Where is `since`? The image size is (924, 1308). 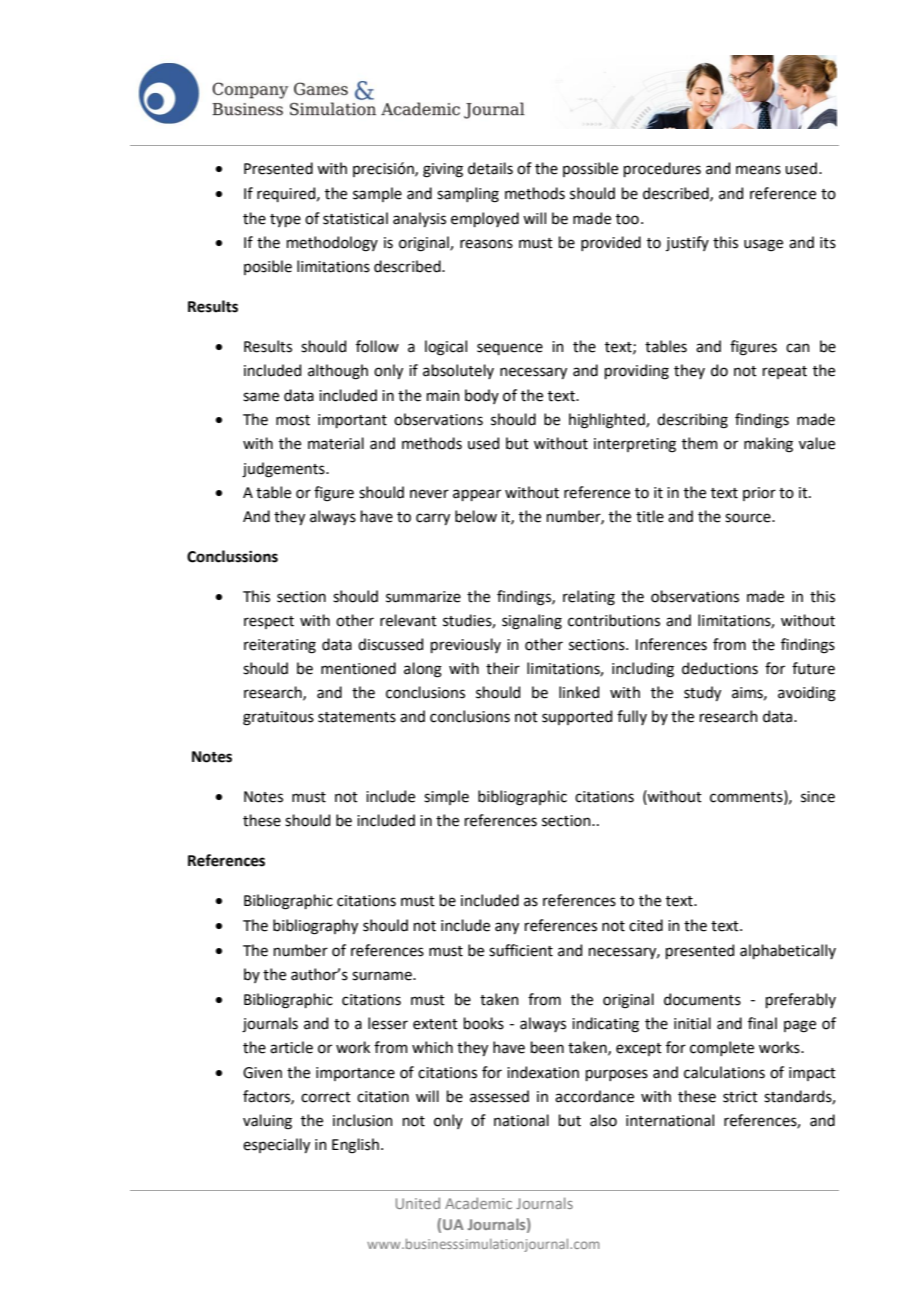
since is located at coordinates (818, 797).
